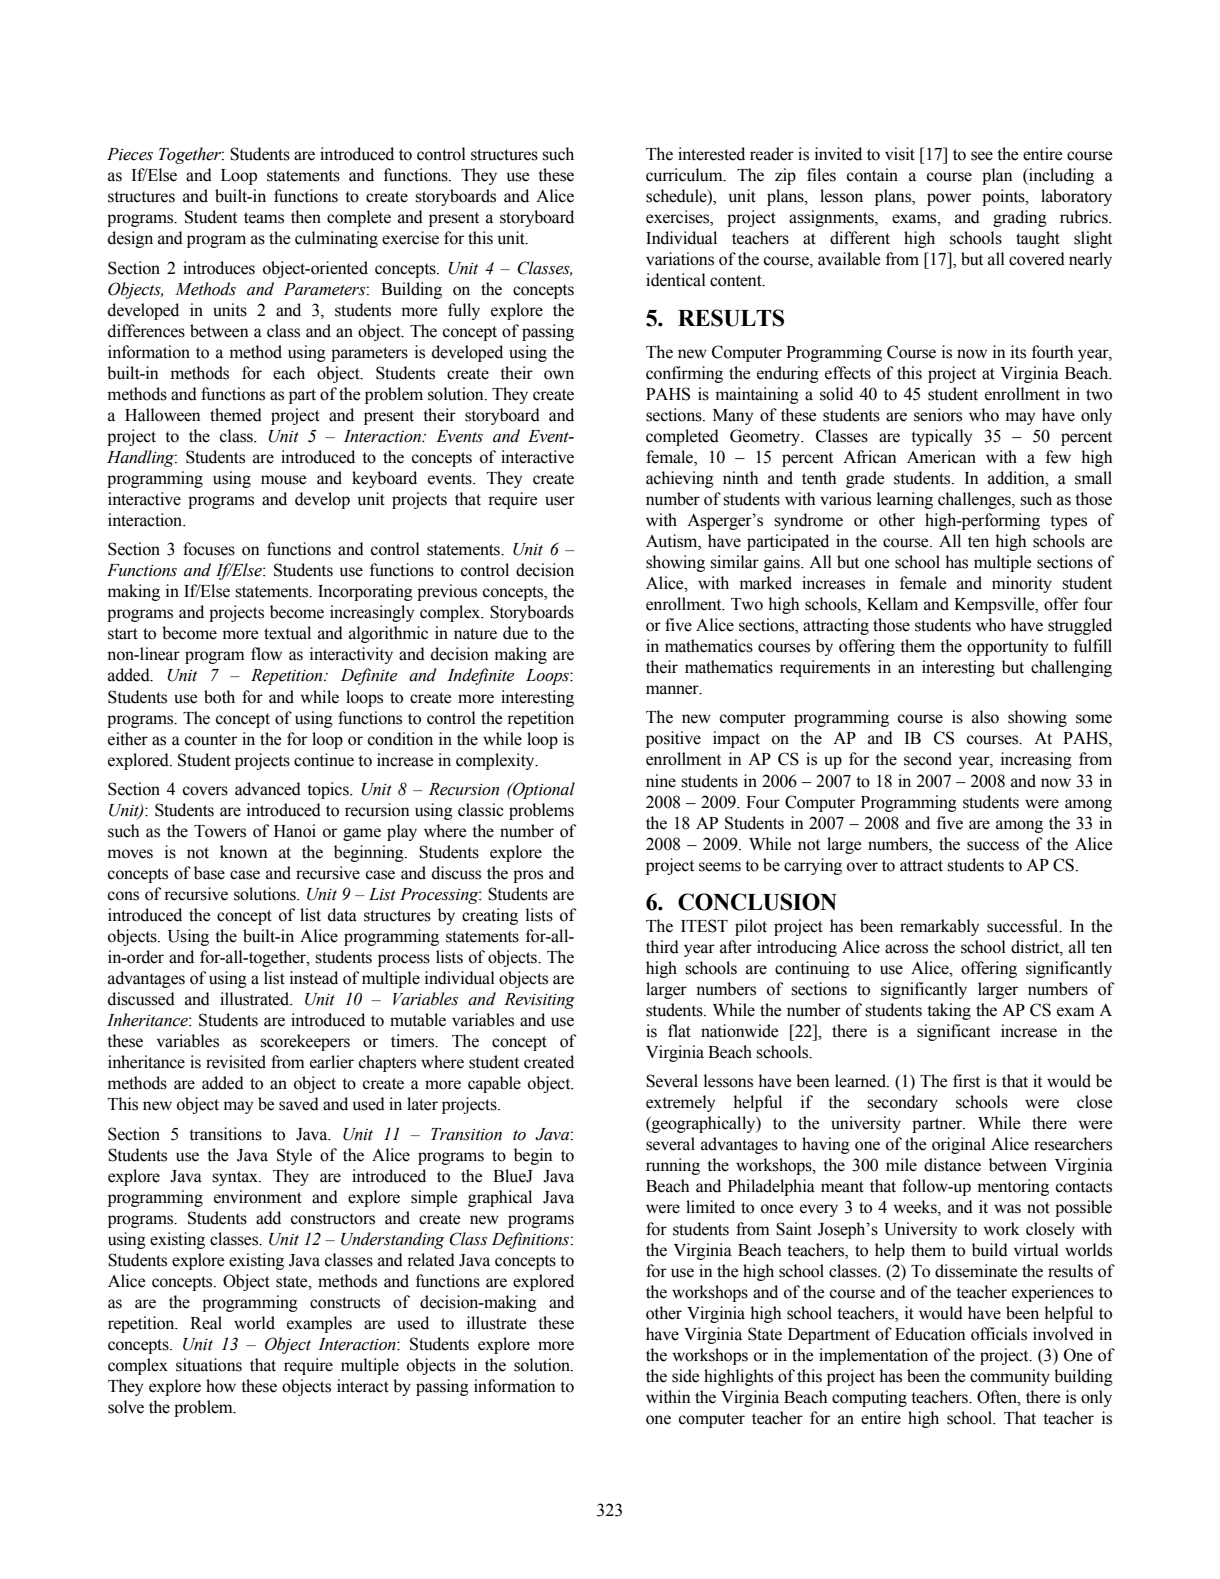 The height and width of the screenshot is (1579, 1220). What do you see at coordinates (685, 1376) in the screenshot?
I see `side` at bounding box center [685, 1376].
